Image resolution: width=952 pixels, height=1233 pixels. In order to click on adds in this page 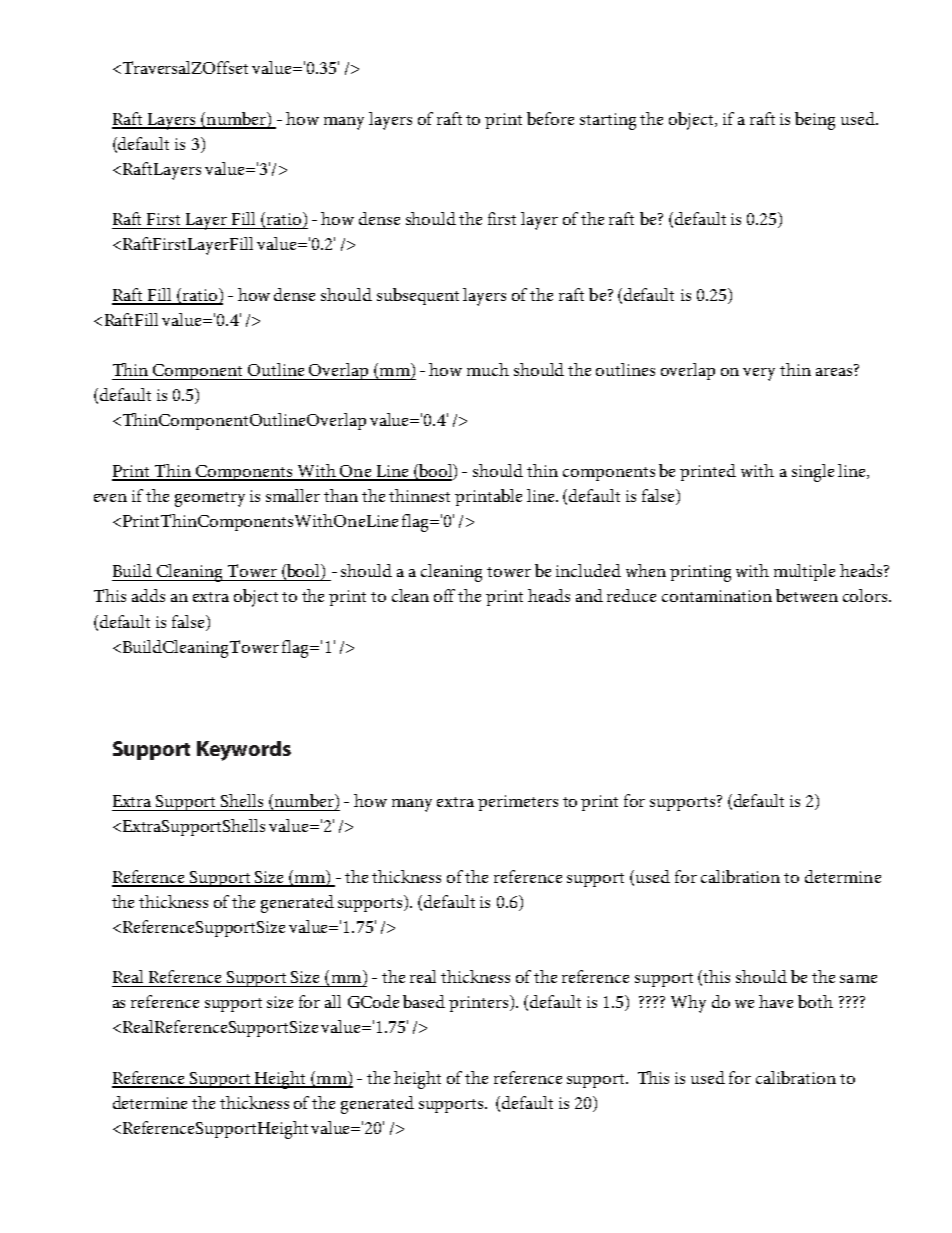, I will do `click(148, 595)`.
